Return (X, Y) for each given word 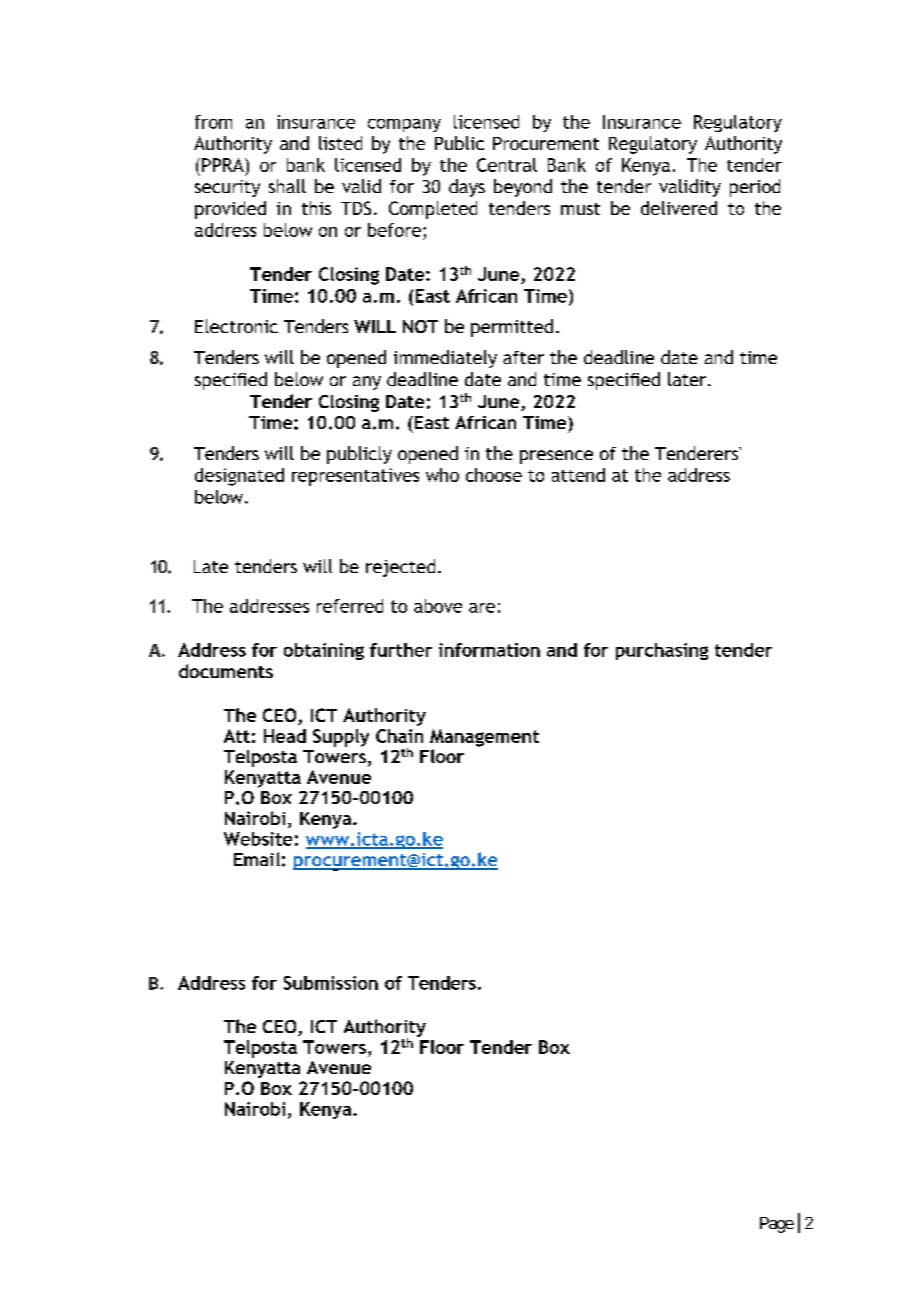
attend (578, 475)
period (755, 188)
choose (494, 475)
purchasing (662, 651)
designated (239, 477)
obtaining (324, 651)
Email (257, 859)
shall (287, 186)
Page (777, 1225)
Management (484, 738)
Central (507, 165)
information (489, 650)
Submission (331, 983)
